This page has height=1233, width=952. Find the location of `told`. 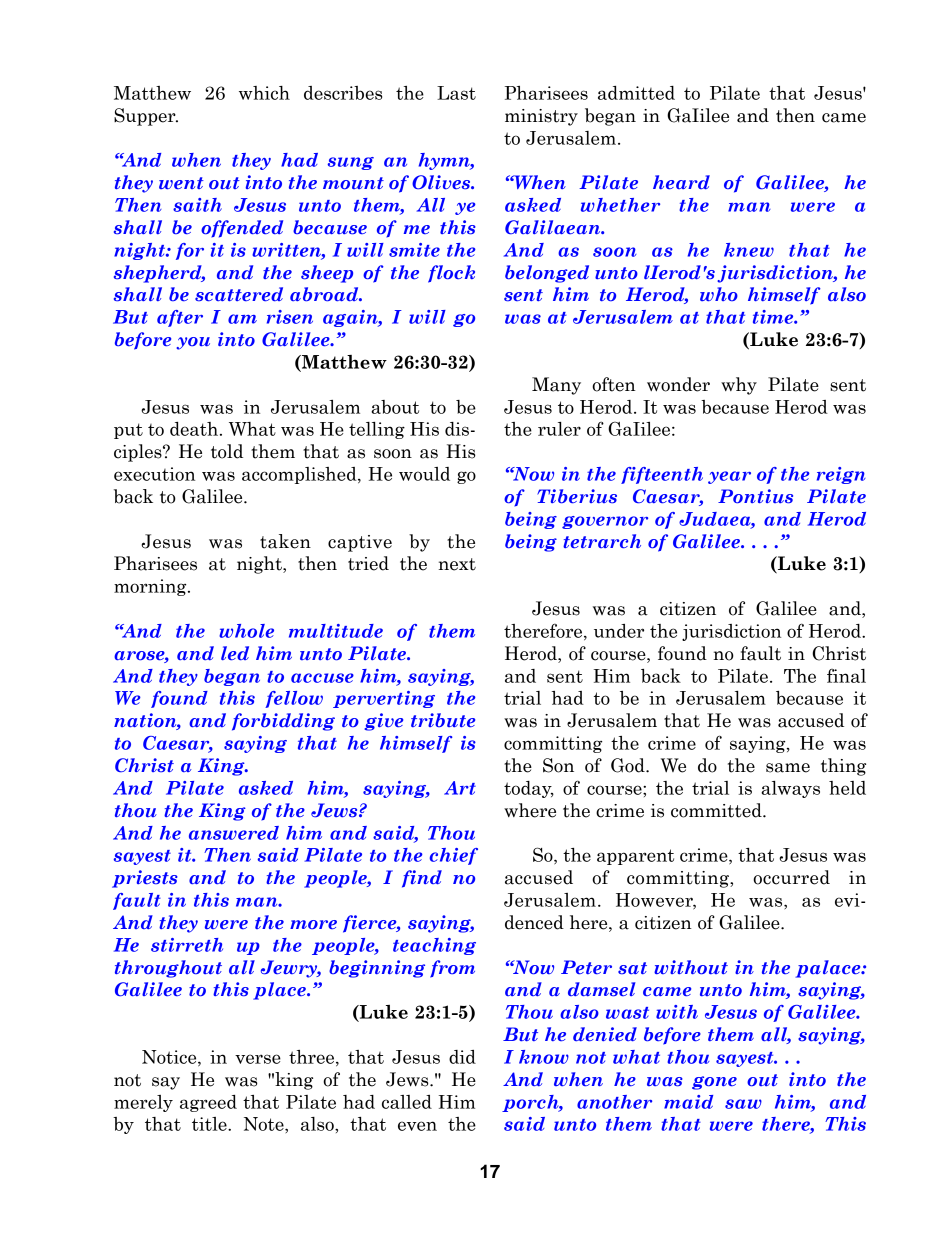

told is located at coordinates (227, 451).
